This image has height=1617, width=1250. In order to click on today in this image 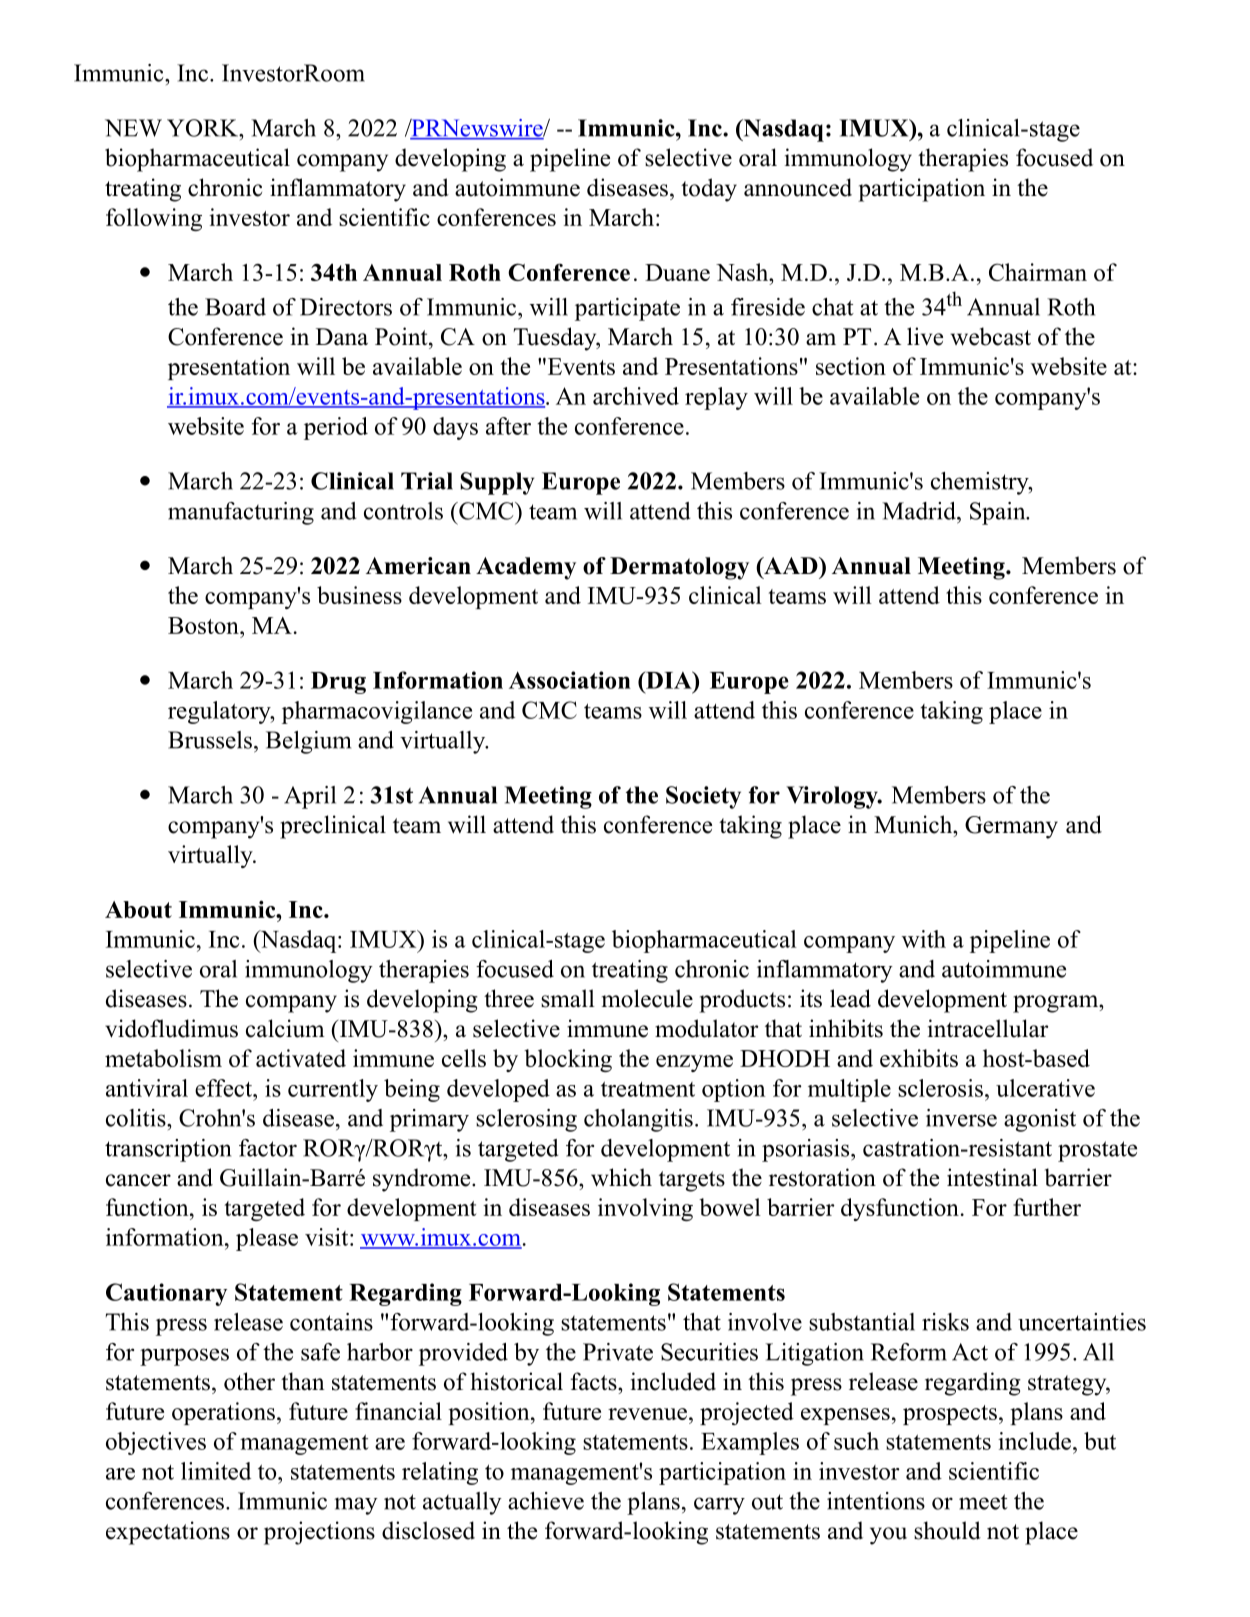, I will do `click(709, 190)`.
